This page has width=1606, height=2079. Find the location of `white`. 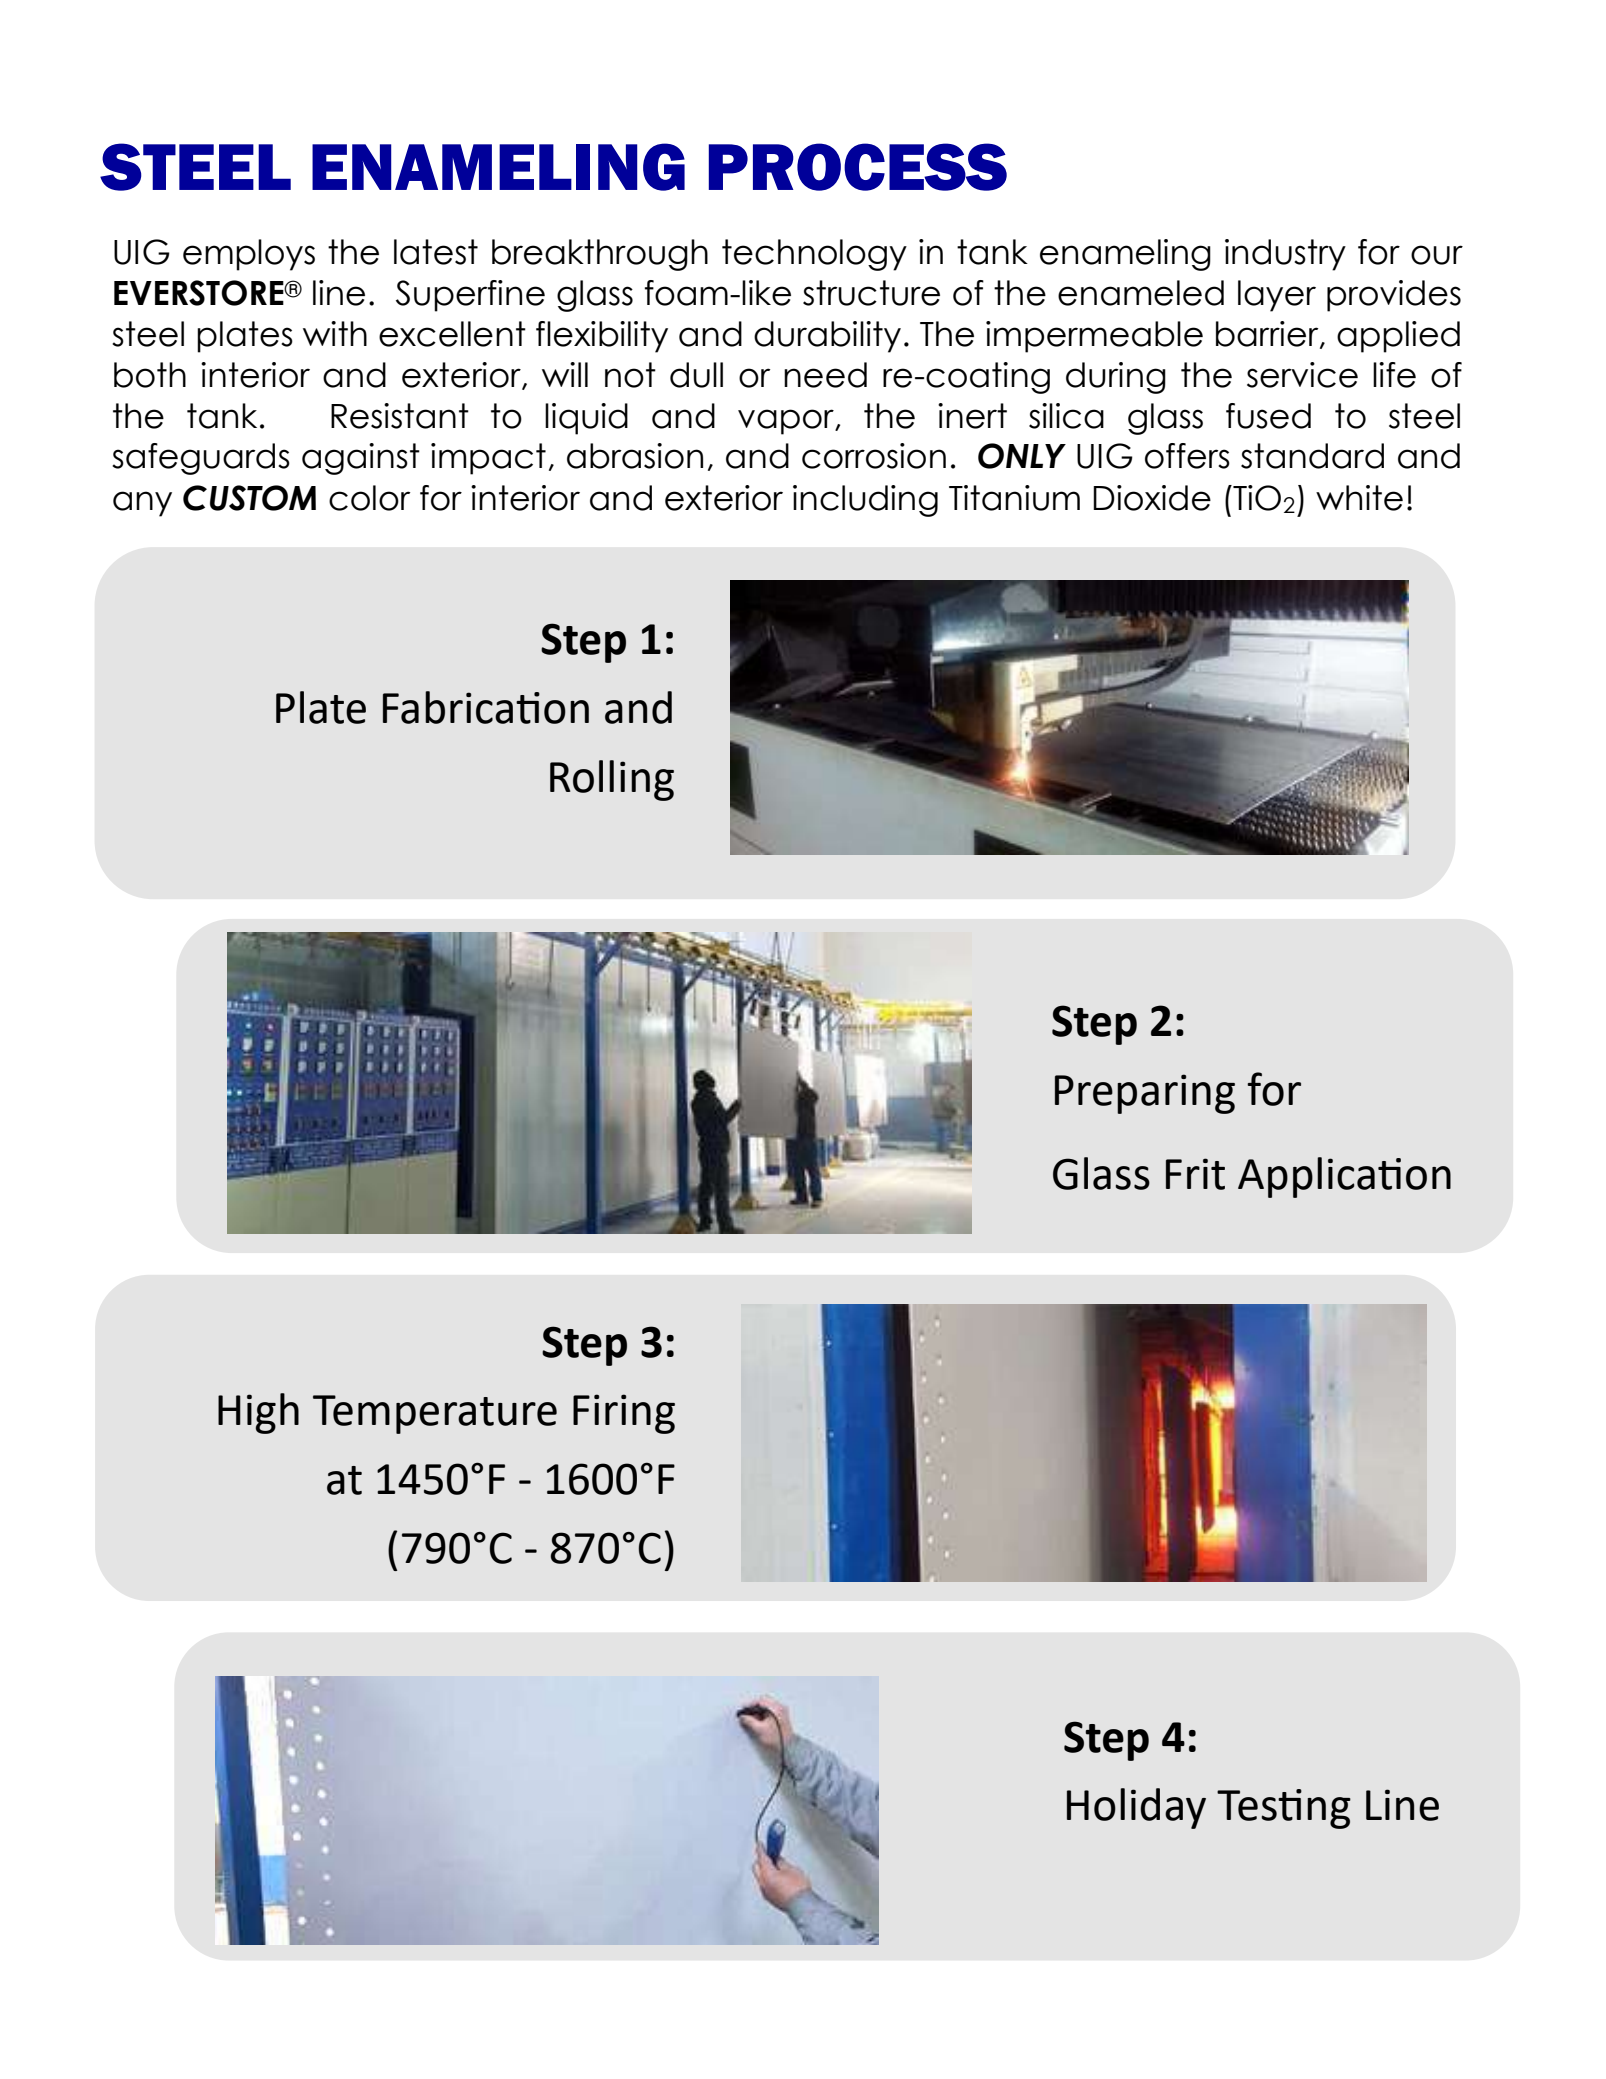

white is located at coordinates (1359, 498).
